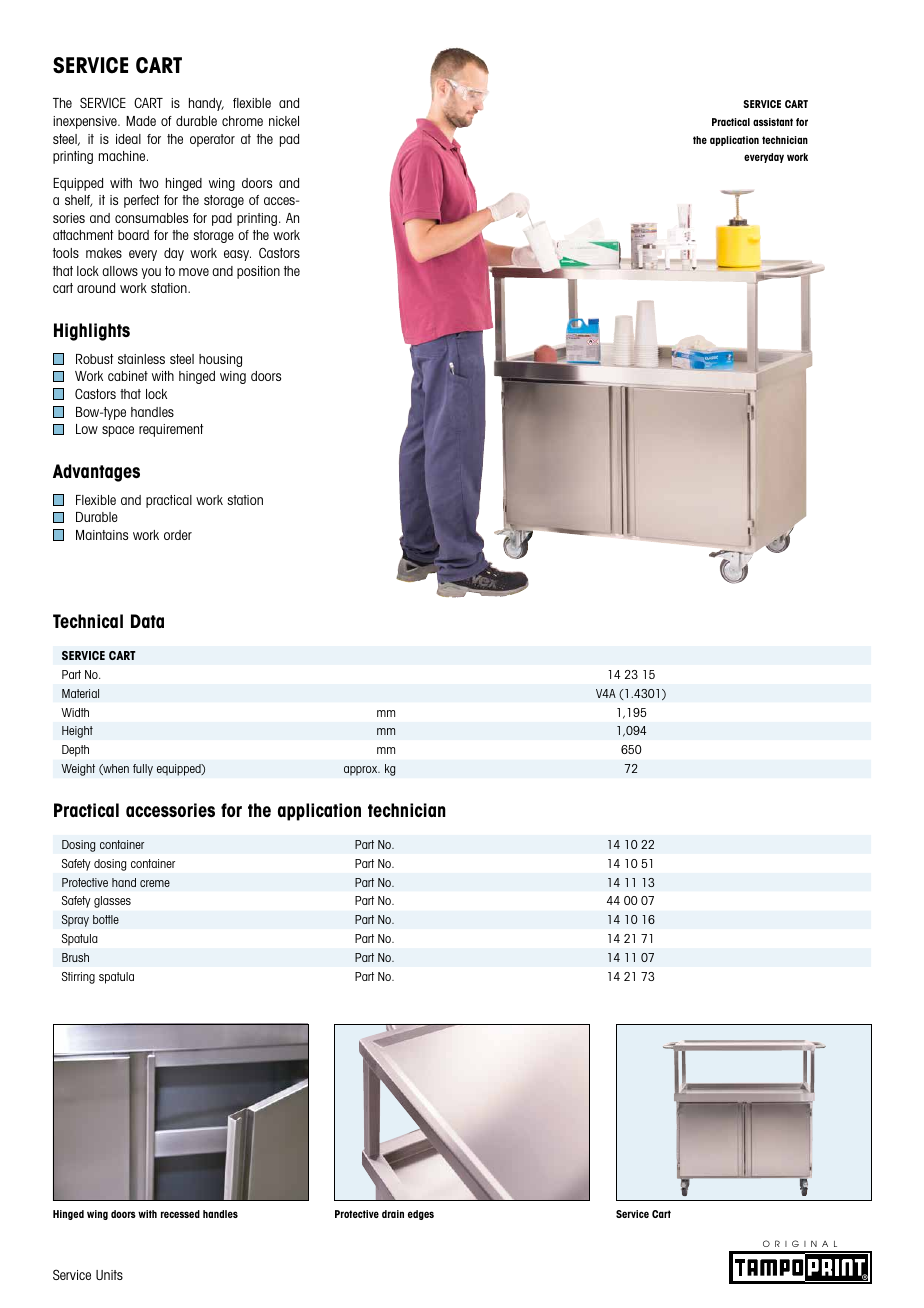  What do you see at coordinates (180, 1214) in the document?
I see `recessed` at bounding box center [180, 1214].
